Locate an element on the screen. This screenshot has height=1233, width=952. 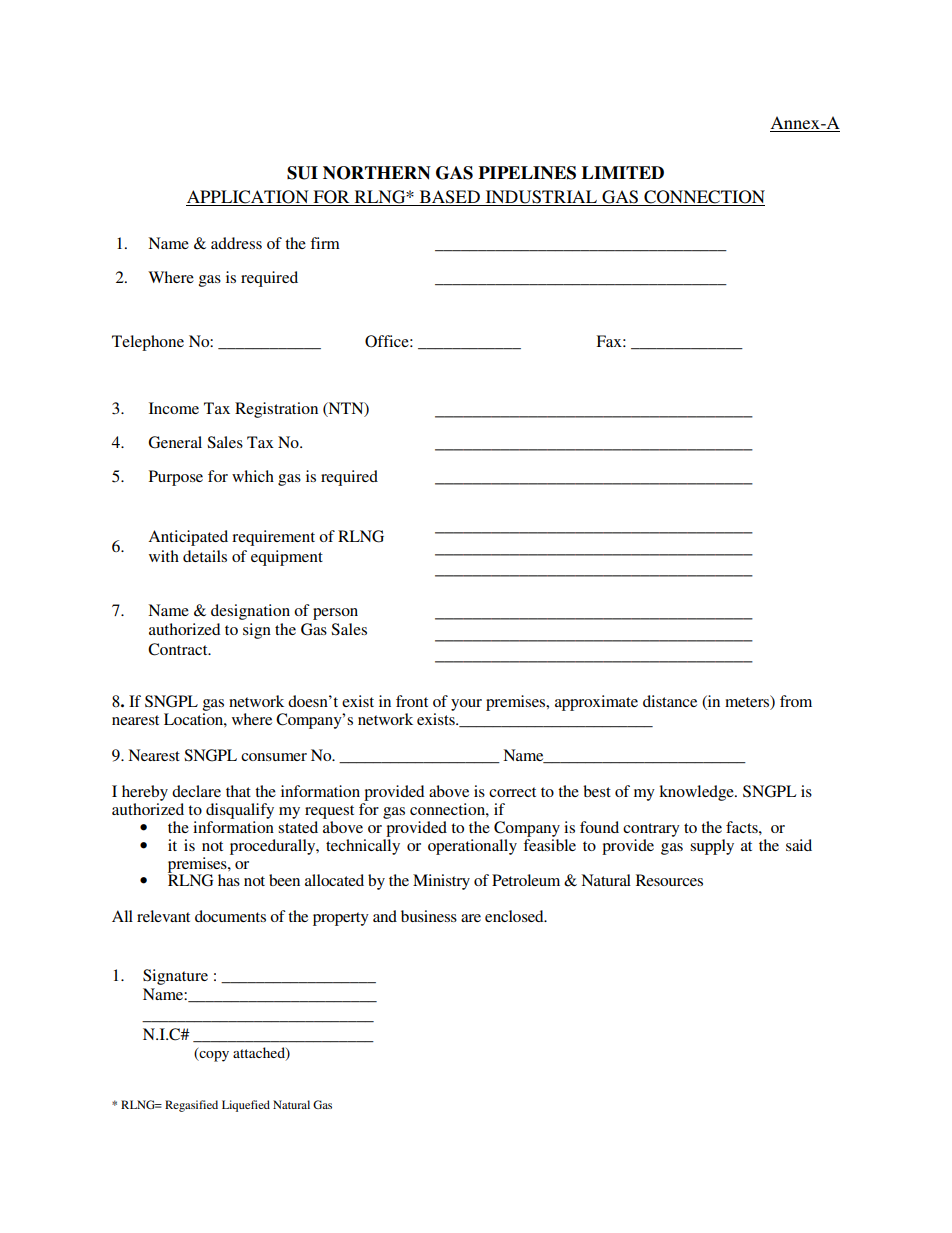
APPLICATION is located at coordinates (248, 198).
